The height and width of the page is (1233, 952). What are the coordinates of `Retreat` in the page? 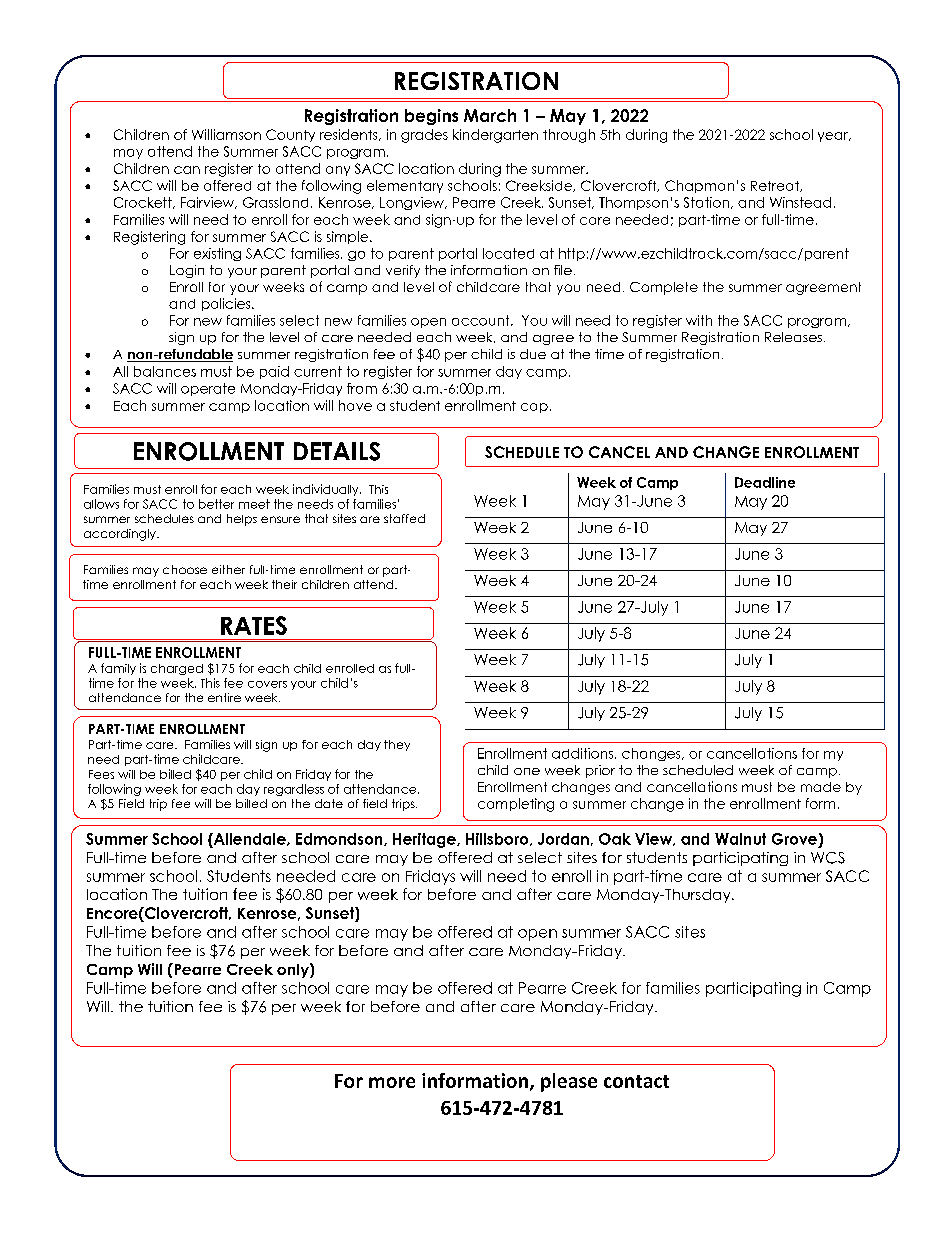 It's located at (776, 186).
